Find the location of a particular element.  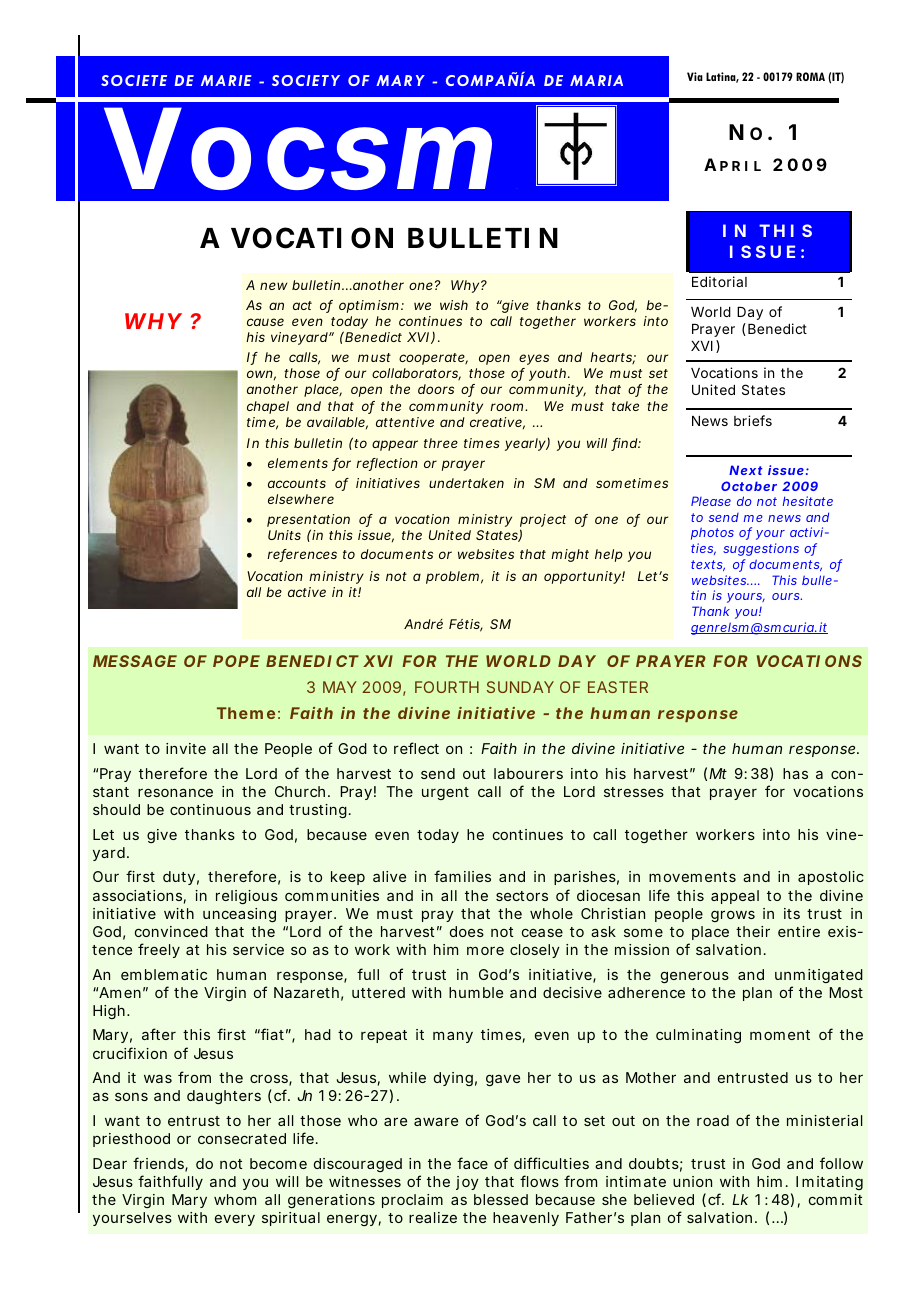

ROMA is located at coordinates (810, 76).
